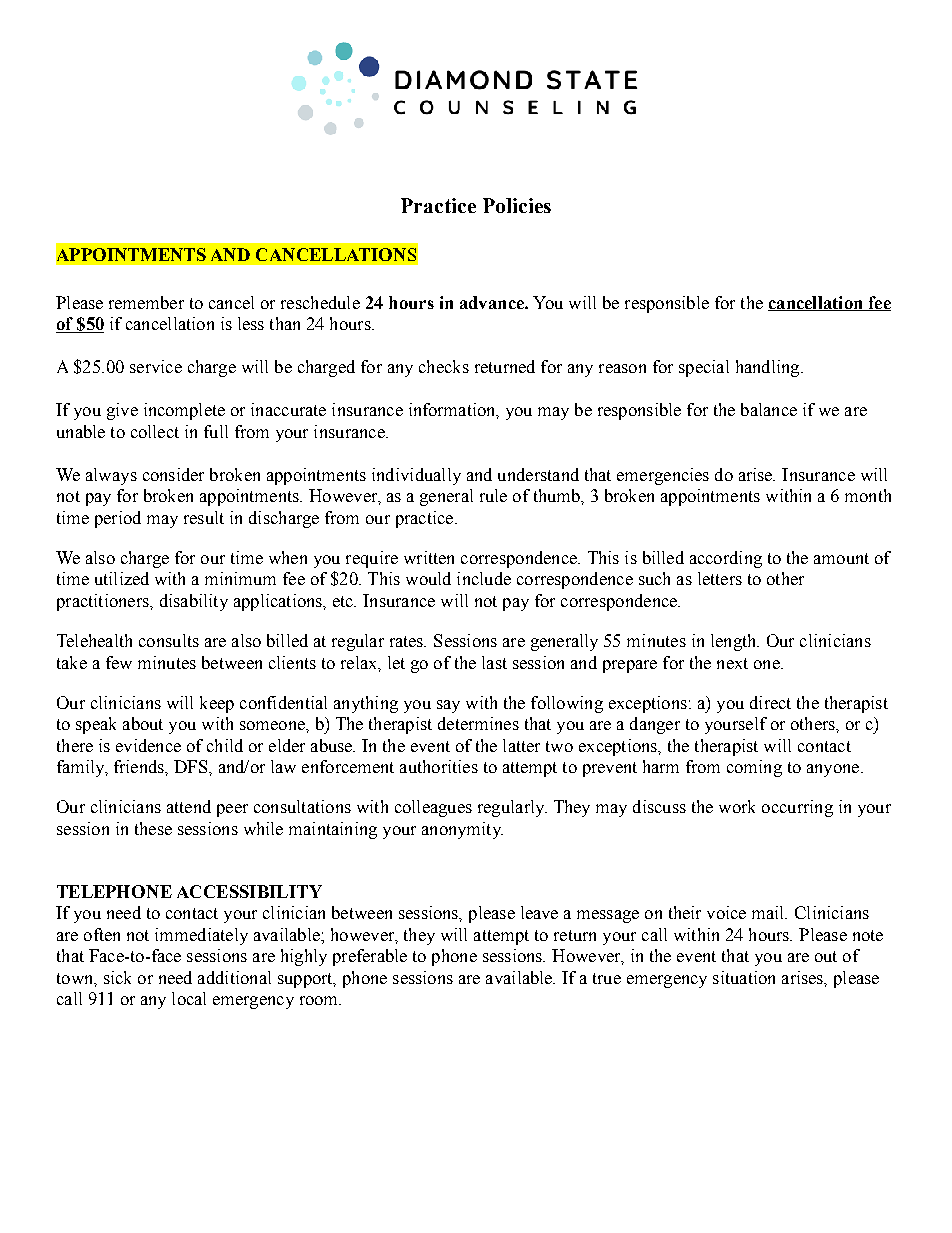  What do you see at coordinates (146, 302) in the screenshot?
I see `remember` at bounding box center [146, 302].
